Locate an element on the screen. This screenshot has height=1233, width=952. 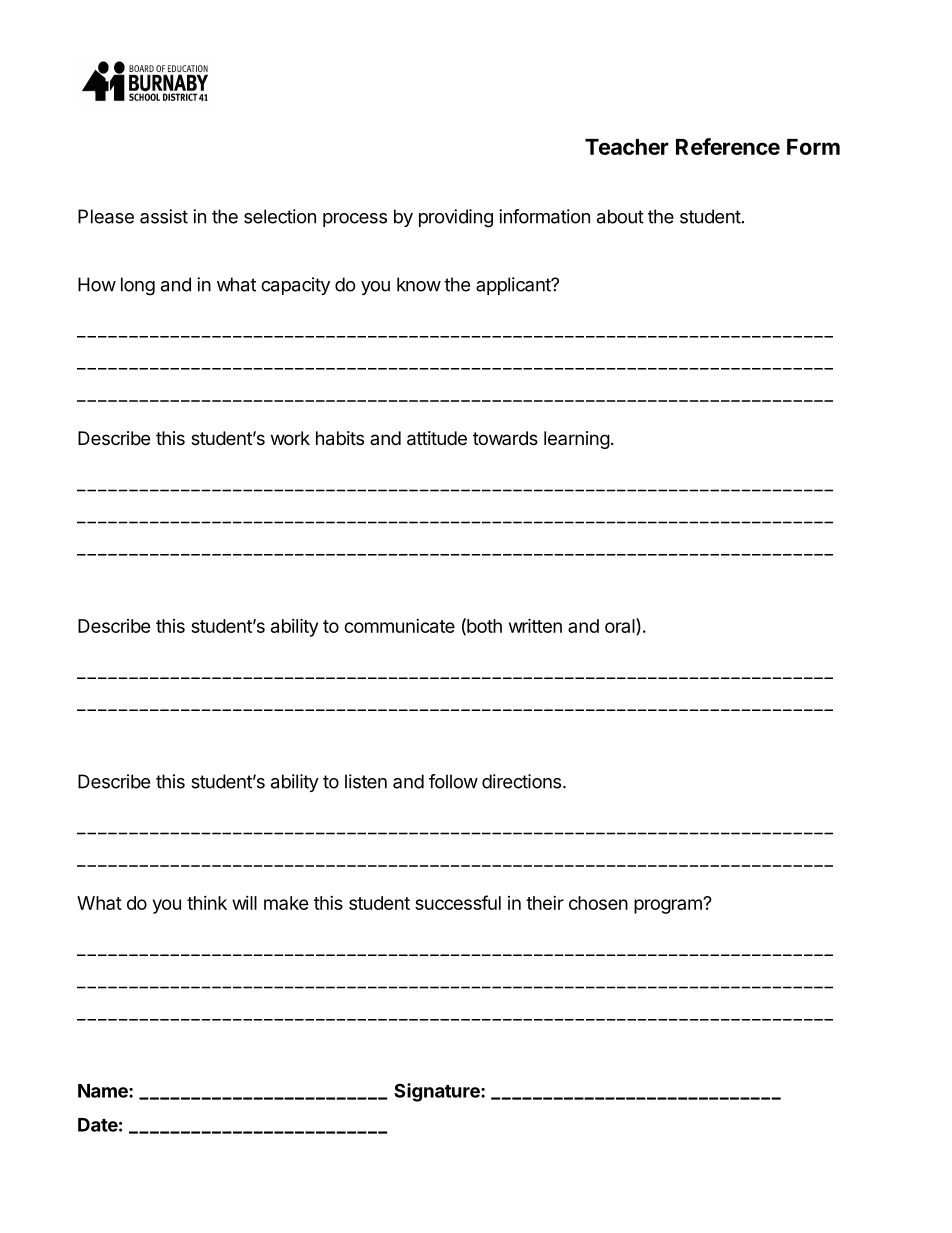
Date is located at coordinates (98, 1125).
